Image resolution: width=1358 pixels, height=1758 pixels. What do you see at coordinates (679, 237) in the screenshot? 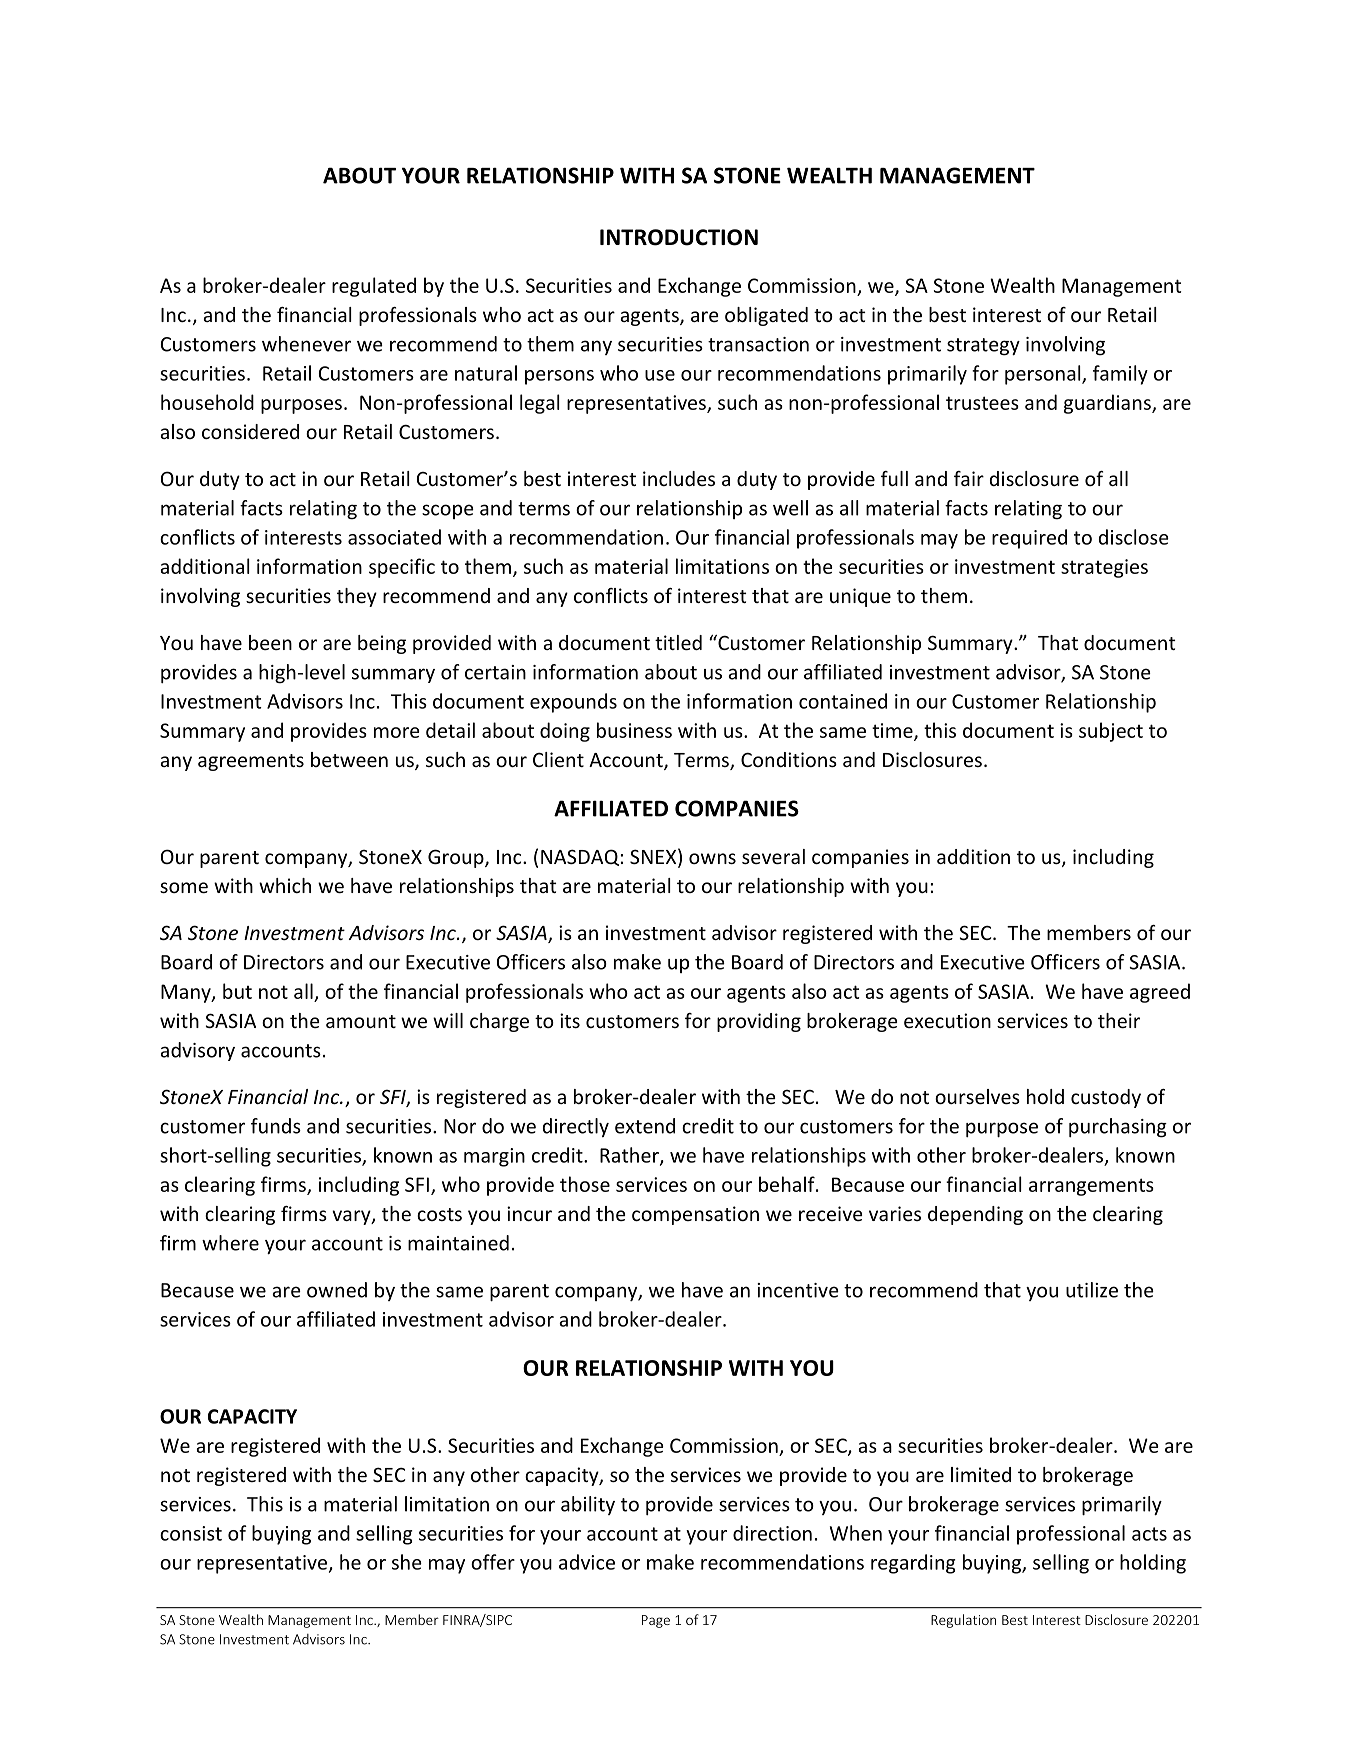
I see `INTRODUCTION` at bounding box center [679, 237].
